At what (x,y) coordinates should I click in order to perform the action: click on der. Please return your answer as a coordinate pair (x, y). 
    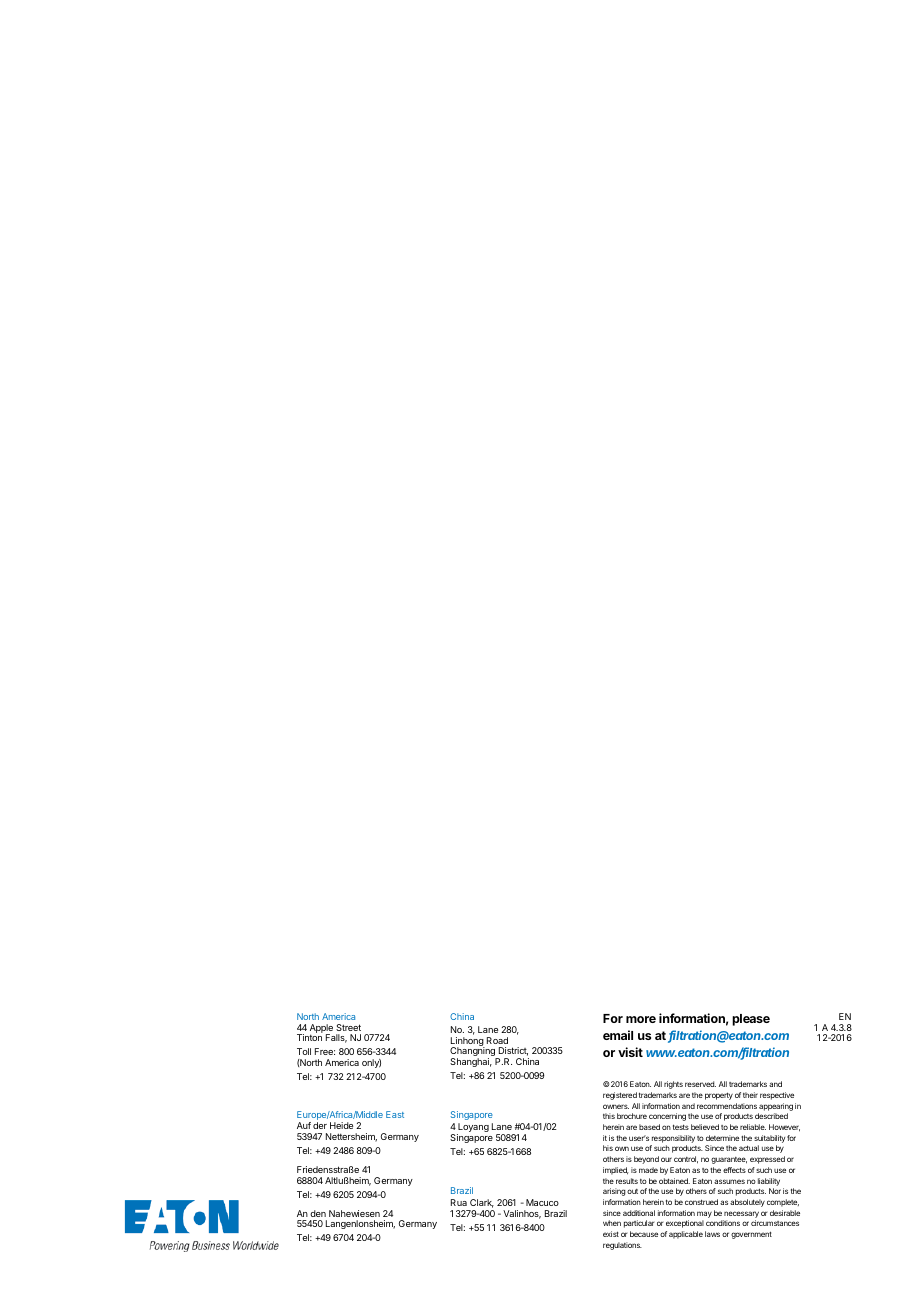
    Looking at the image, I should click on (320, 1125).
